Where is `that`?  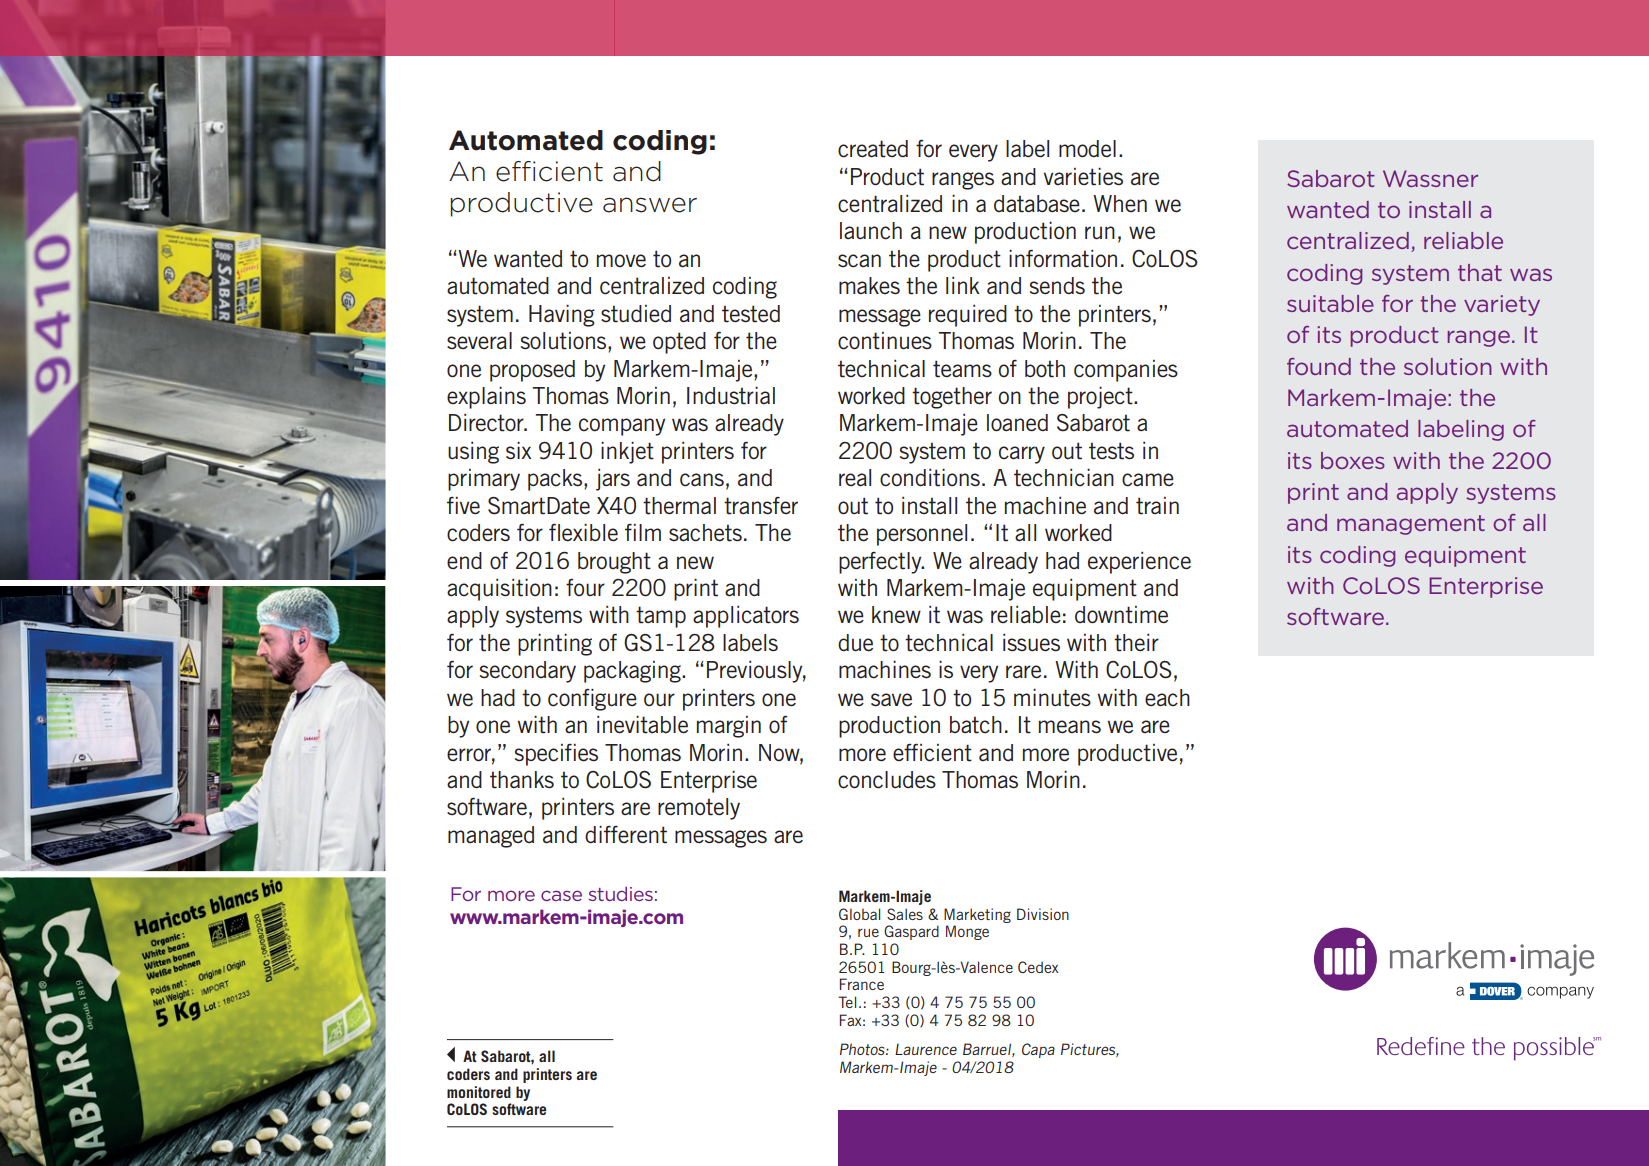 that is located at coordinates (1480, 272).
